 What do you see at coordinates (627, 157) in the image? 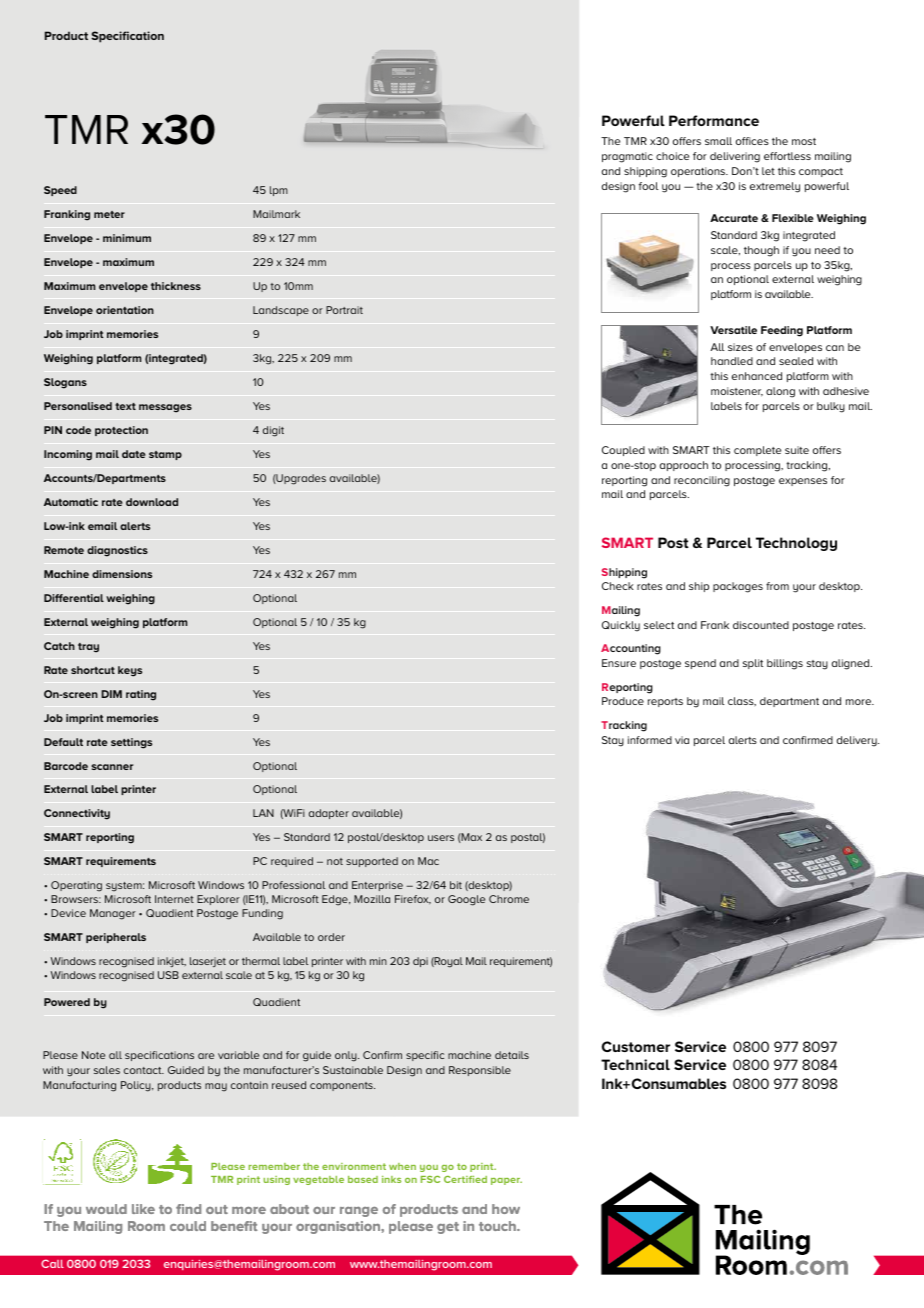
I see `pragmatic` at bounding box center [627, 157].
